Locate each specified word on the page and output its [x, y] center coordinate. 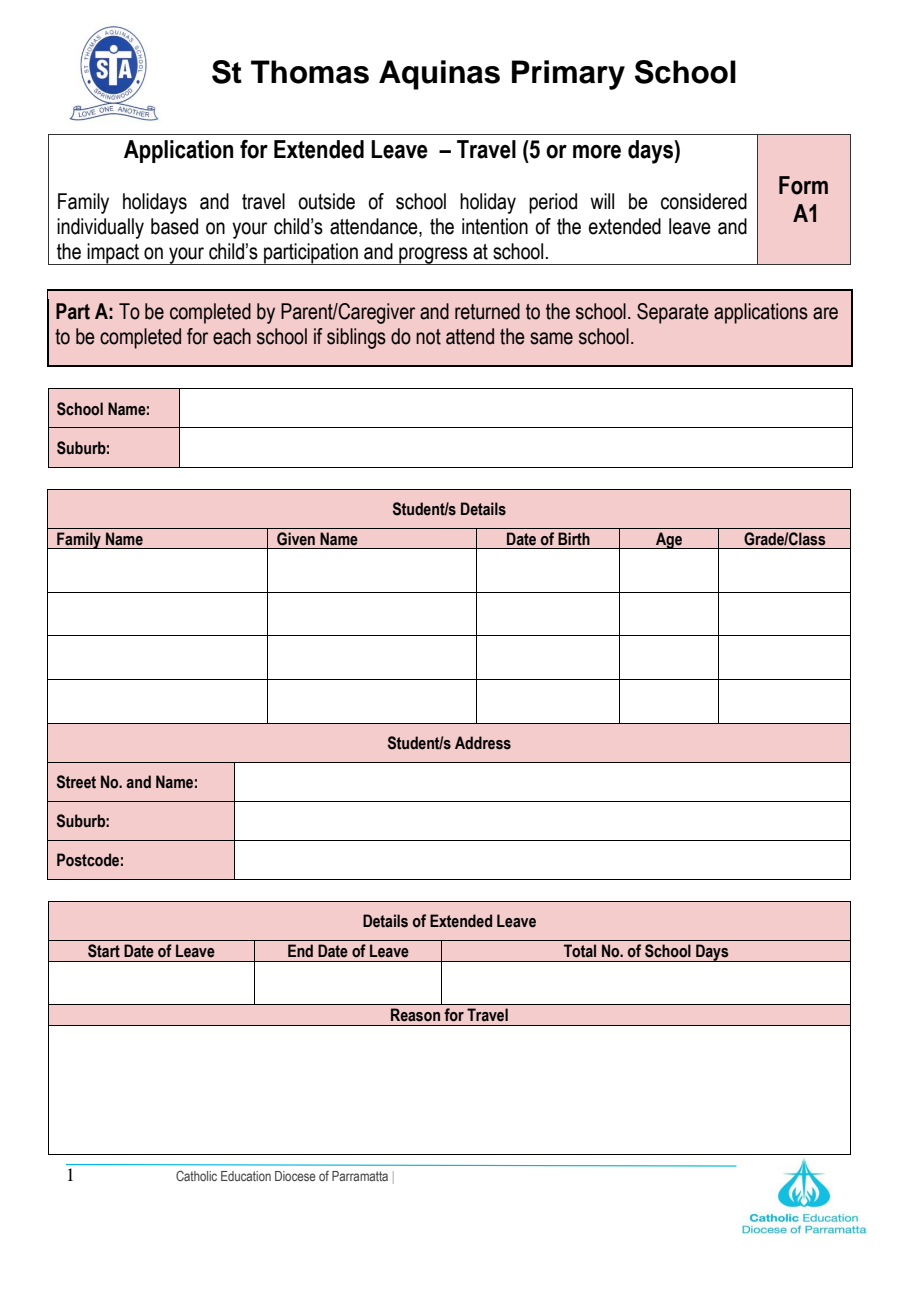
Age [669, 540]
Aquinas [439, 75]
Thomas [310, 72]
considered [704, 201]
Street [76, 782]
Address [483, 743]
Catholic [196, 1176]
